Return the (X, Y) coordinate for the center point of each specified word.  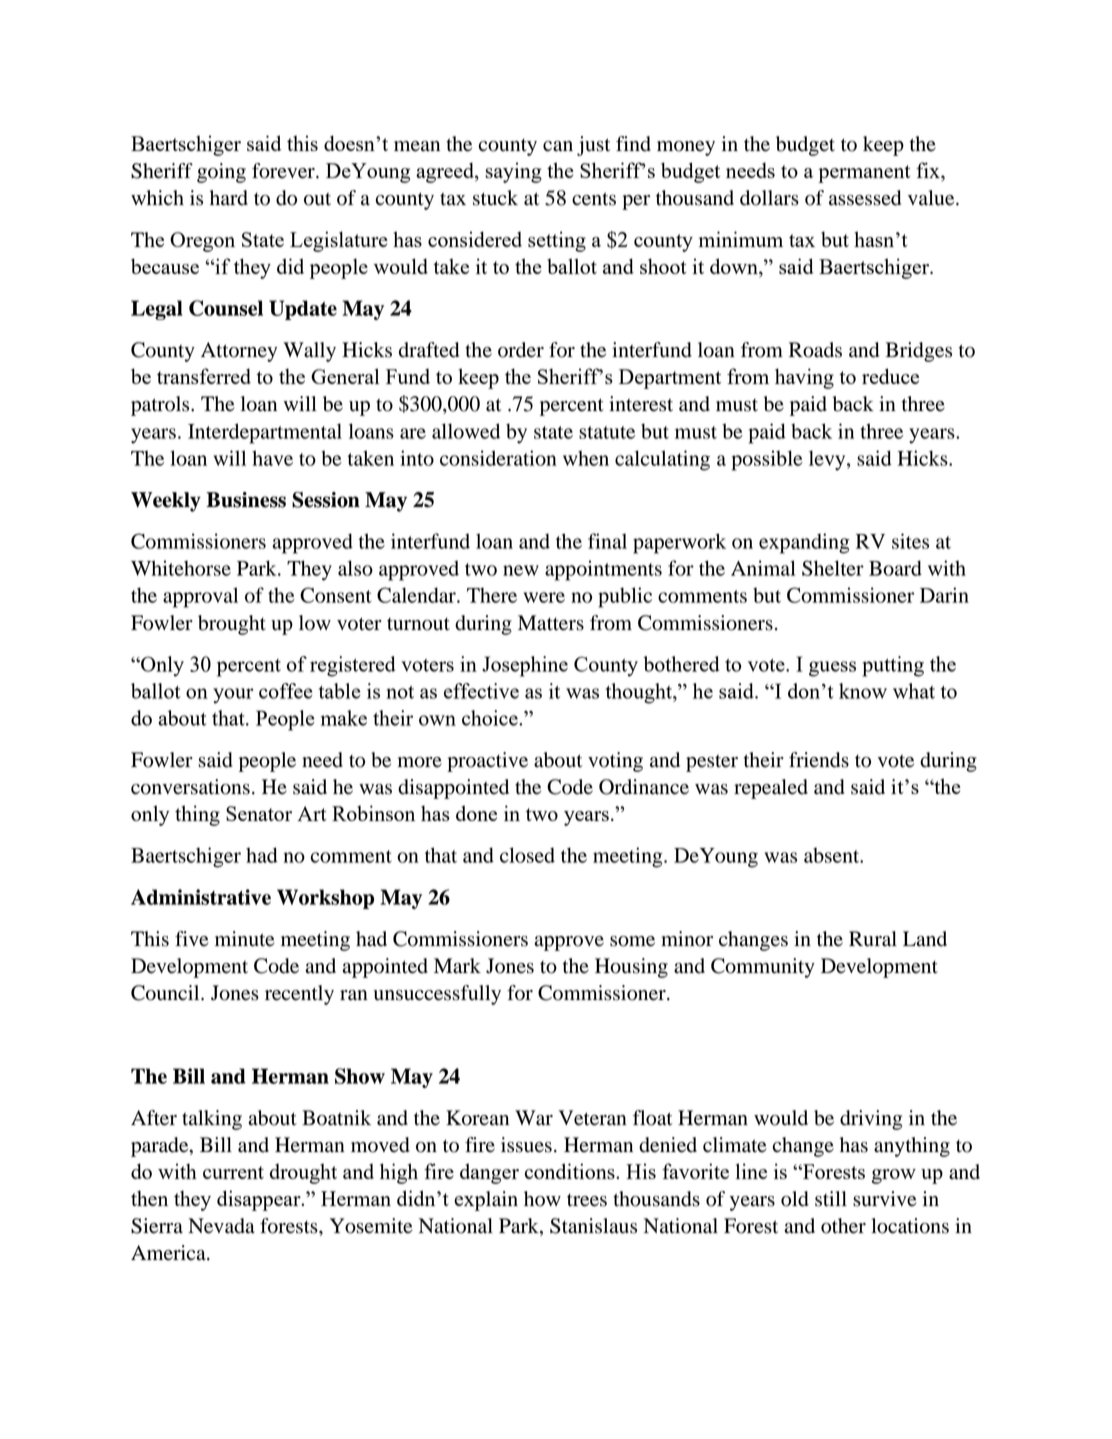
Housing (631, 968)
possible (767, 460)
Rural (873, 939)
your (233, 696)
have (272, 458)
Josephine (525, 666)
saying (513, 172)
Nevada (221, 1226)
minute (244, 939)
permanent (864, 174)
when (586, 458)
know (863, 691)
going (221, 173)
